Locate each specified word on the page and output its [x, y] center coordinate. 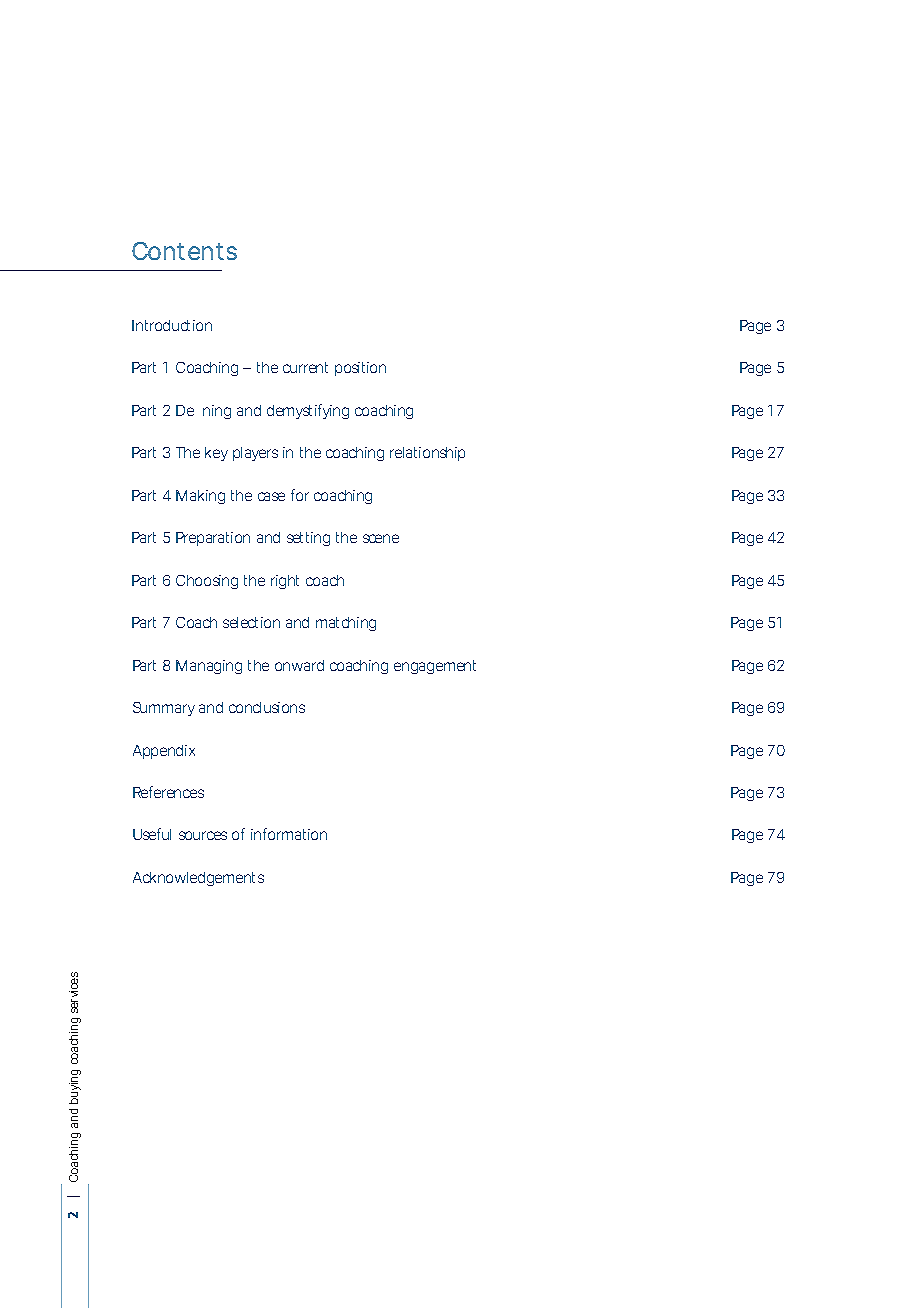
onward [299, 665]
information [289, 834]
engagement [435, 667]
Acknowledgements [198, 879]
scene [381, 538]
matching [346, 624]
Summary [164, 709]
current [305, 367]
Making [200, 497]
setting [308, 539]
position [360, 369]
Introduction [172, 325]
